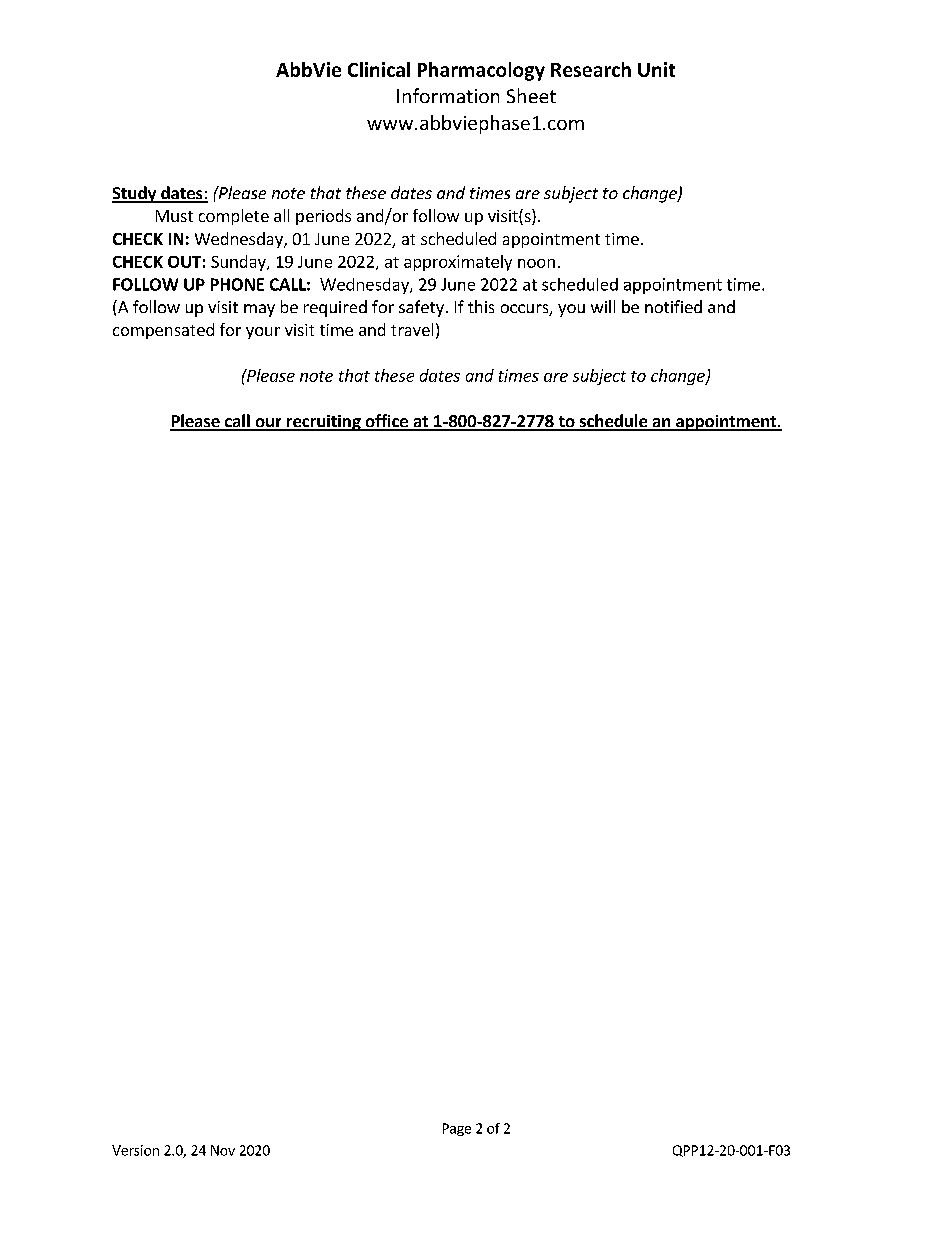 This document has height=1233, width=952. I want to click on Clinical, so click(379, 69).
